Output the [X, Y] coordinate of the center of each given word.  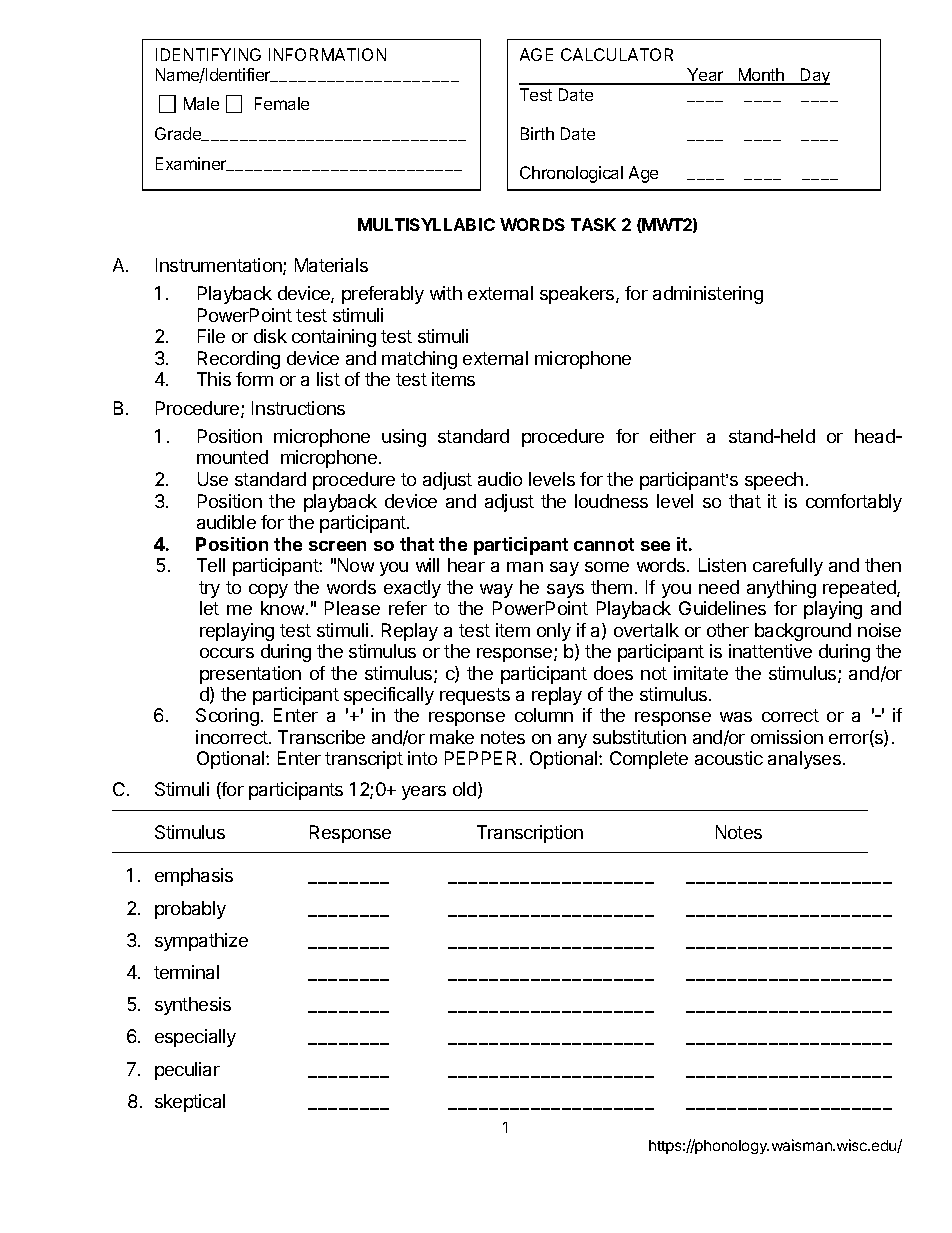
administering [708, 295]
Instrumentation [220, 266]
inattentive [770, 651]
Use [213, 479]
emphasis [194, 877]
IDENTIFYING [208, 54]
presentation [250, 675]
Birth [537, 133]
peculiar [187, 1071]
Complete [649, 760]
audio [500, 479]
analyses [804, 760]
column [544, 715]
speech [774, 481]
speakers [578, 295]
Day [814, 76]
